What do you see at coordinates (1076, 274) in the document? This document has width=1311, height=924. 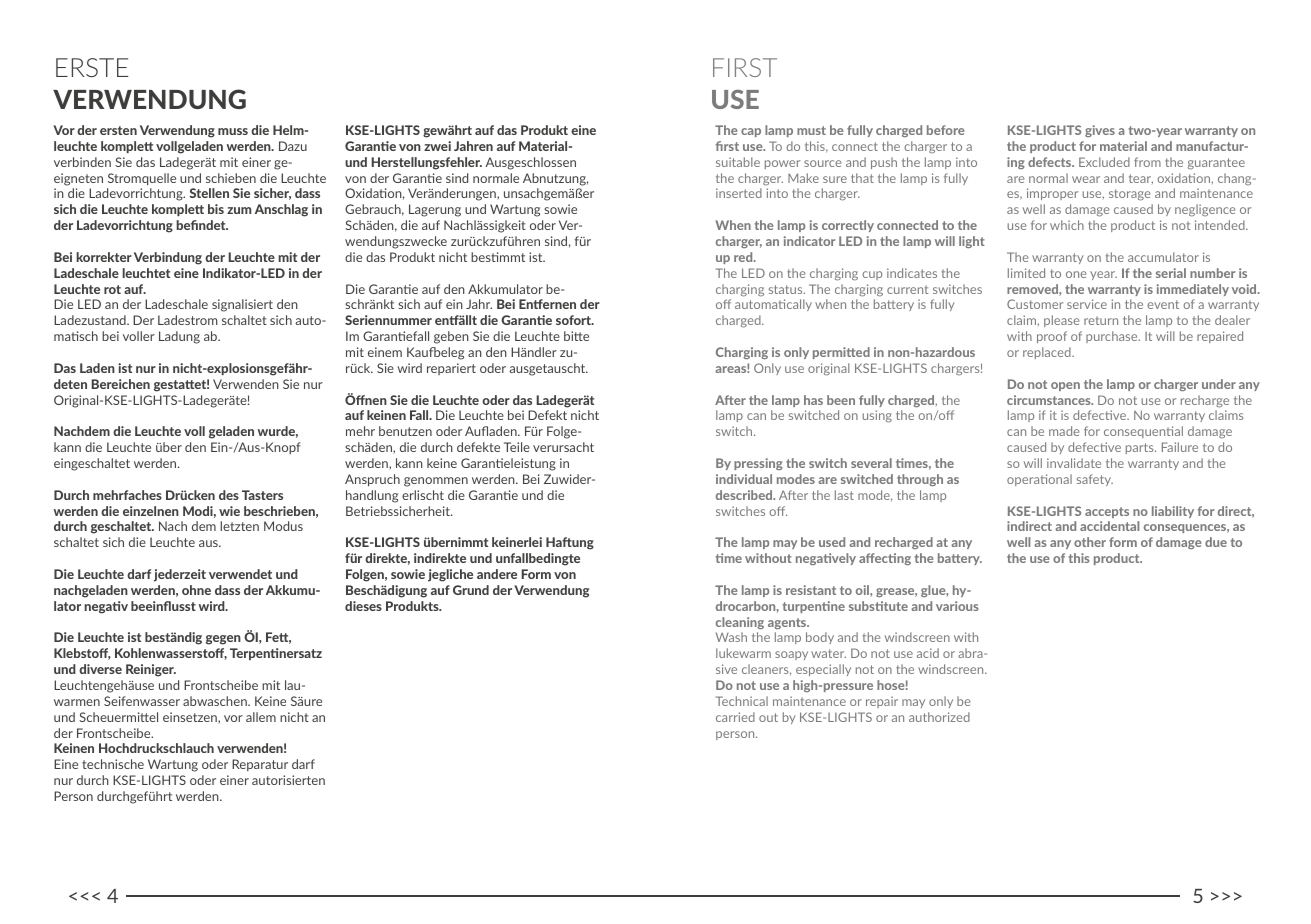 I see `one` at bounding box center [1076, 274].
